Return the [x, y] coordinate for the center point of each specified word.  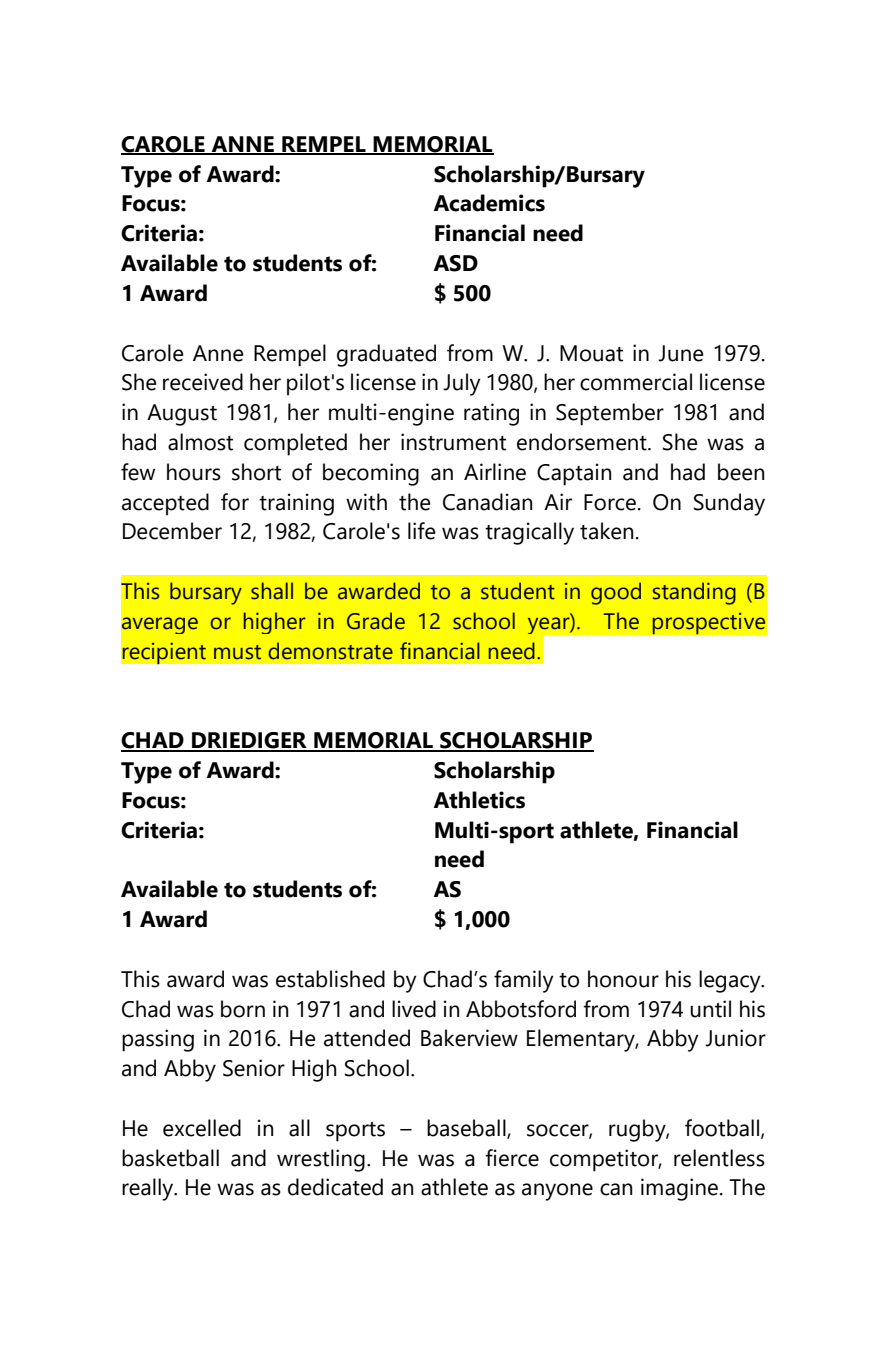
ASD [456, 263]
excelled [202, 1128]
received [203, 382]
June [681, 353]
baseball [467, 1129]
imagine [679, 1189]
